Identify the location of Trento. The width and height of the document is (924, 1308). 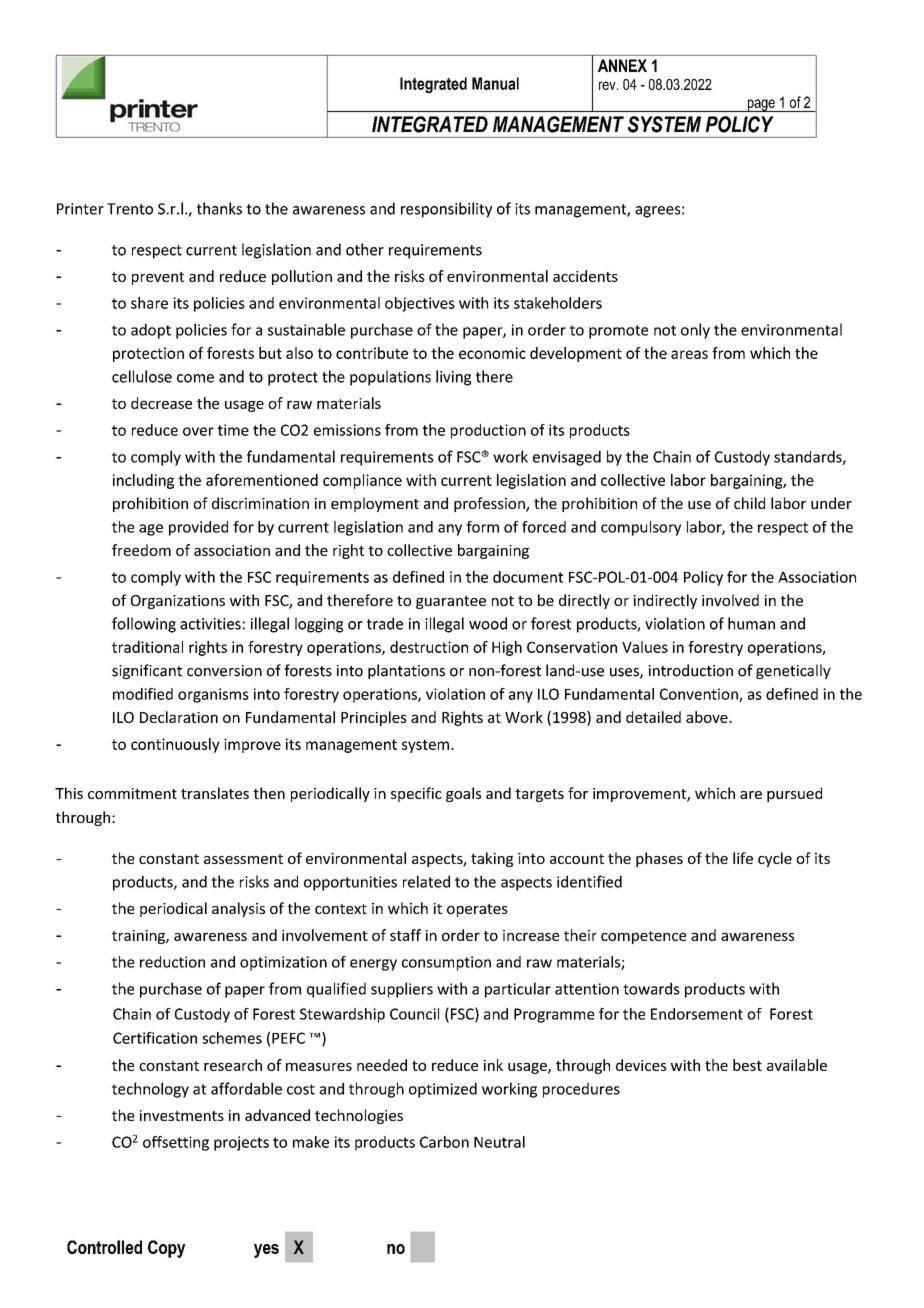
(130, 209).
